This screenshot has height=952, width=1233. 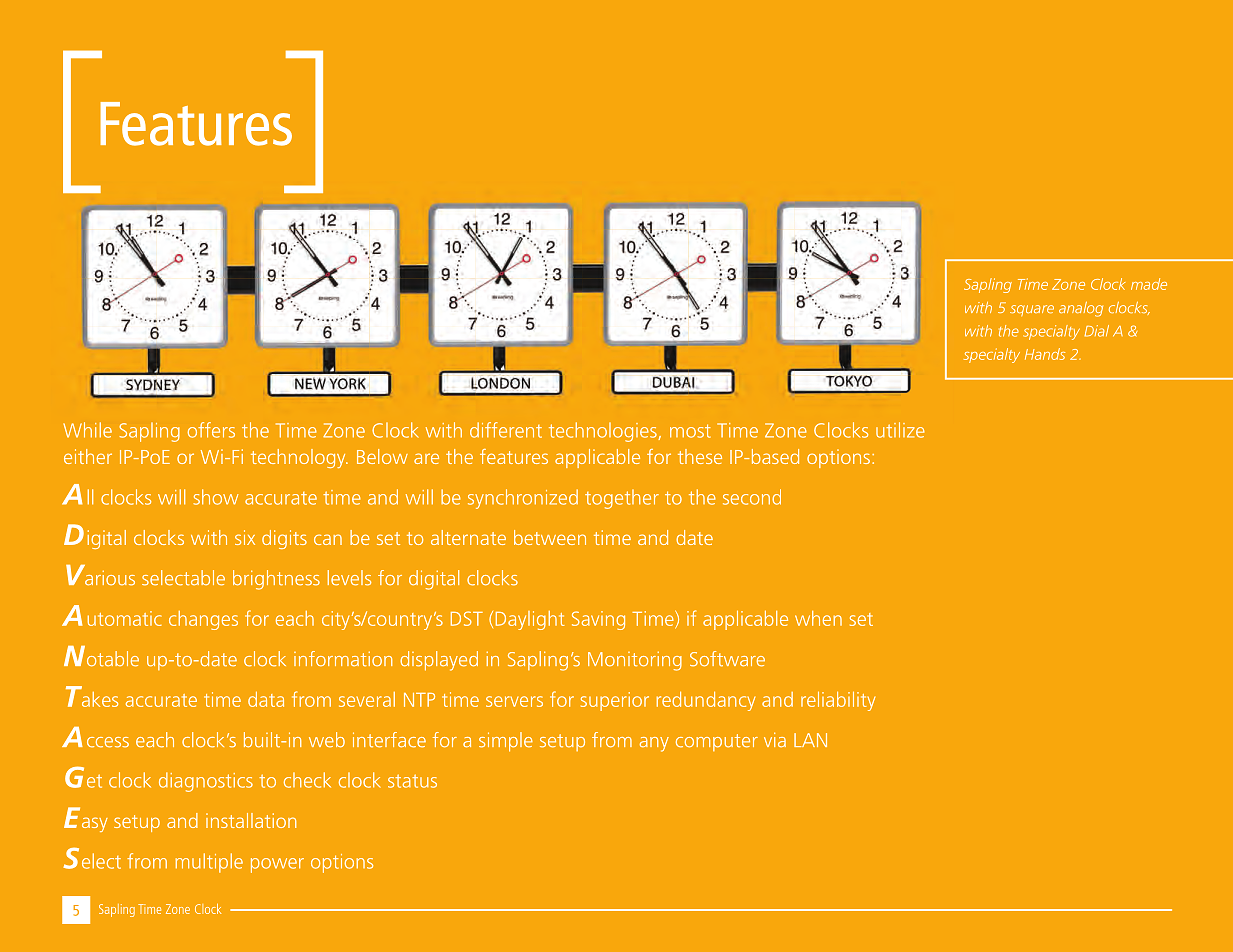 I want to click on show, so click(x=215, y=497).
